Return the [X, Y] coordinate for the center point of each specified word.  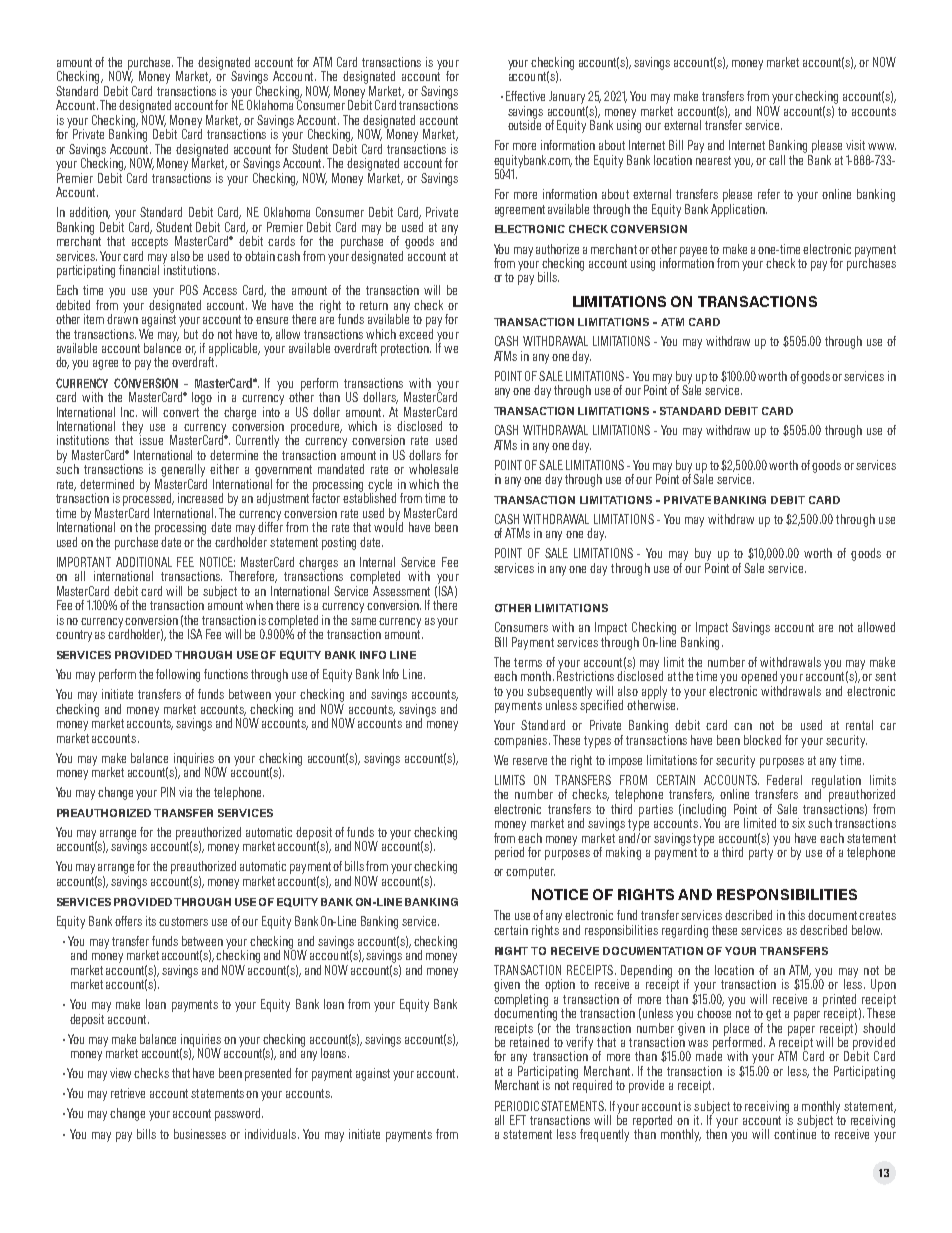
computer [530, 873]
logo [202, 398]
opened [759, 677]
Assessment [401, 591]
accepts [150, 243]
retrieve [128, 1093]
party [761, 854]
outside [524, 123]
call [777, 160]
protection [406, 349]
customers [183, 921]
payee [693, 253]
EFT [518, 1120]
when [259, 605]
